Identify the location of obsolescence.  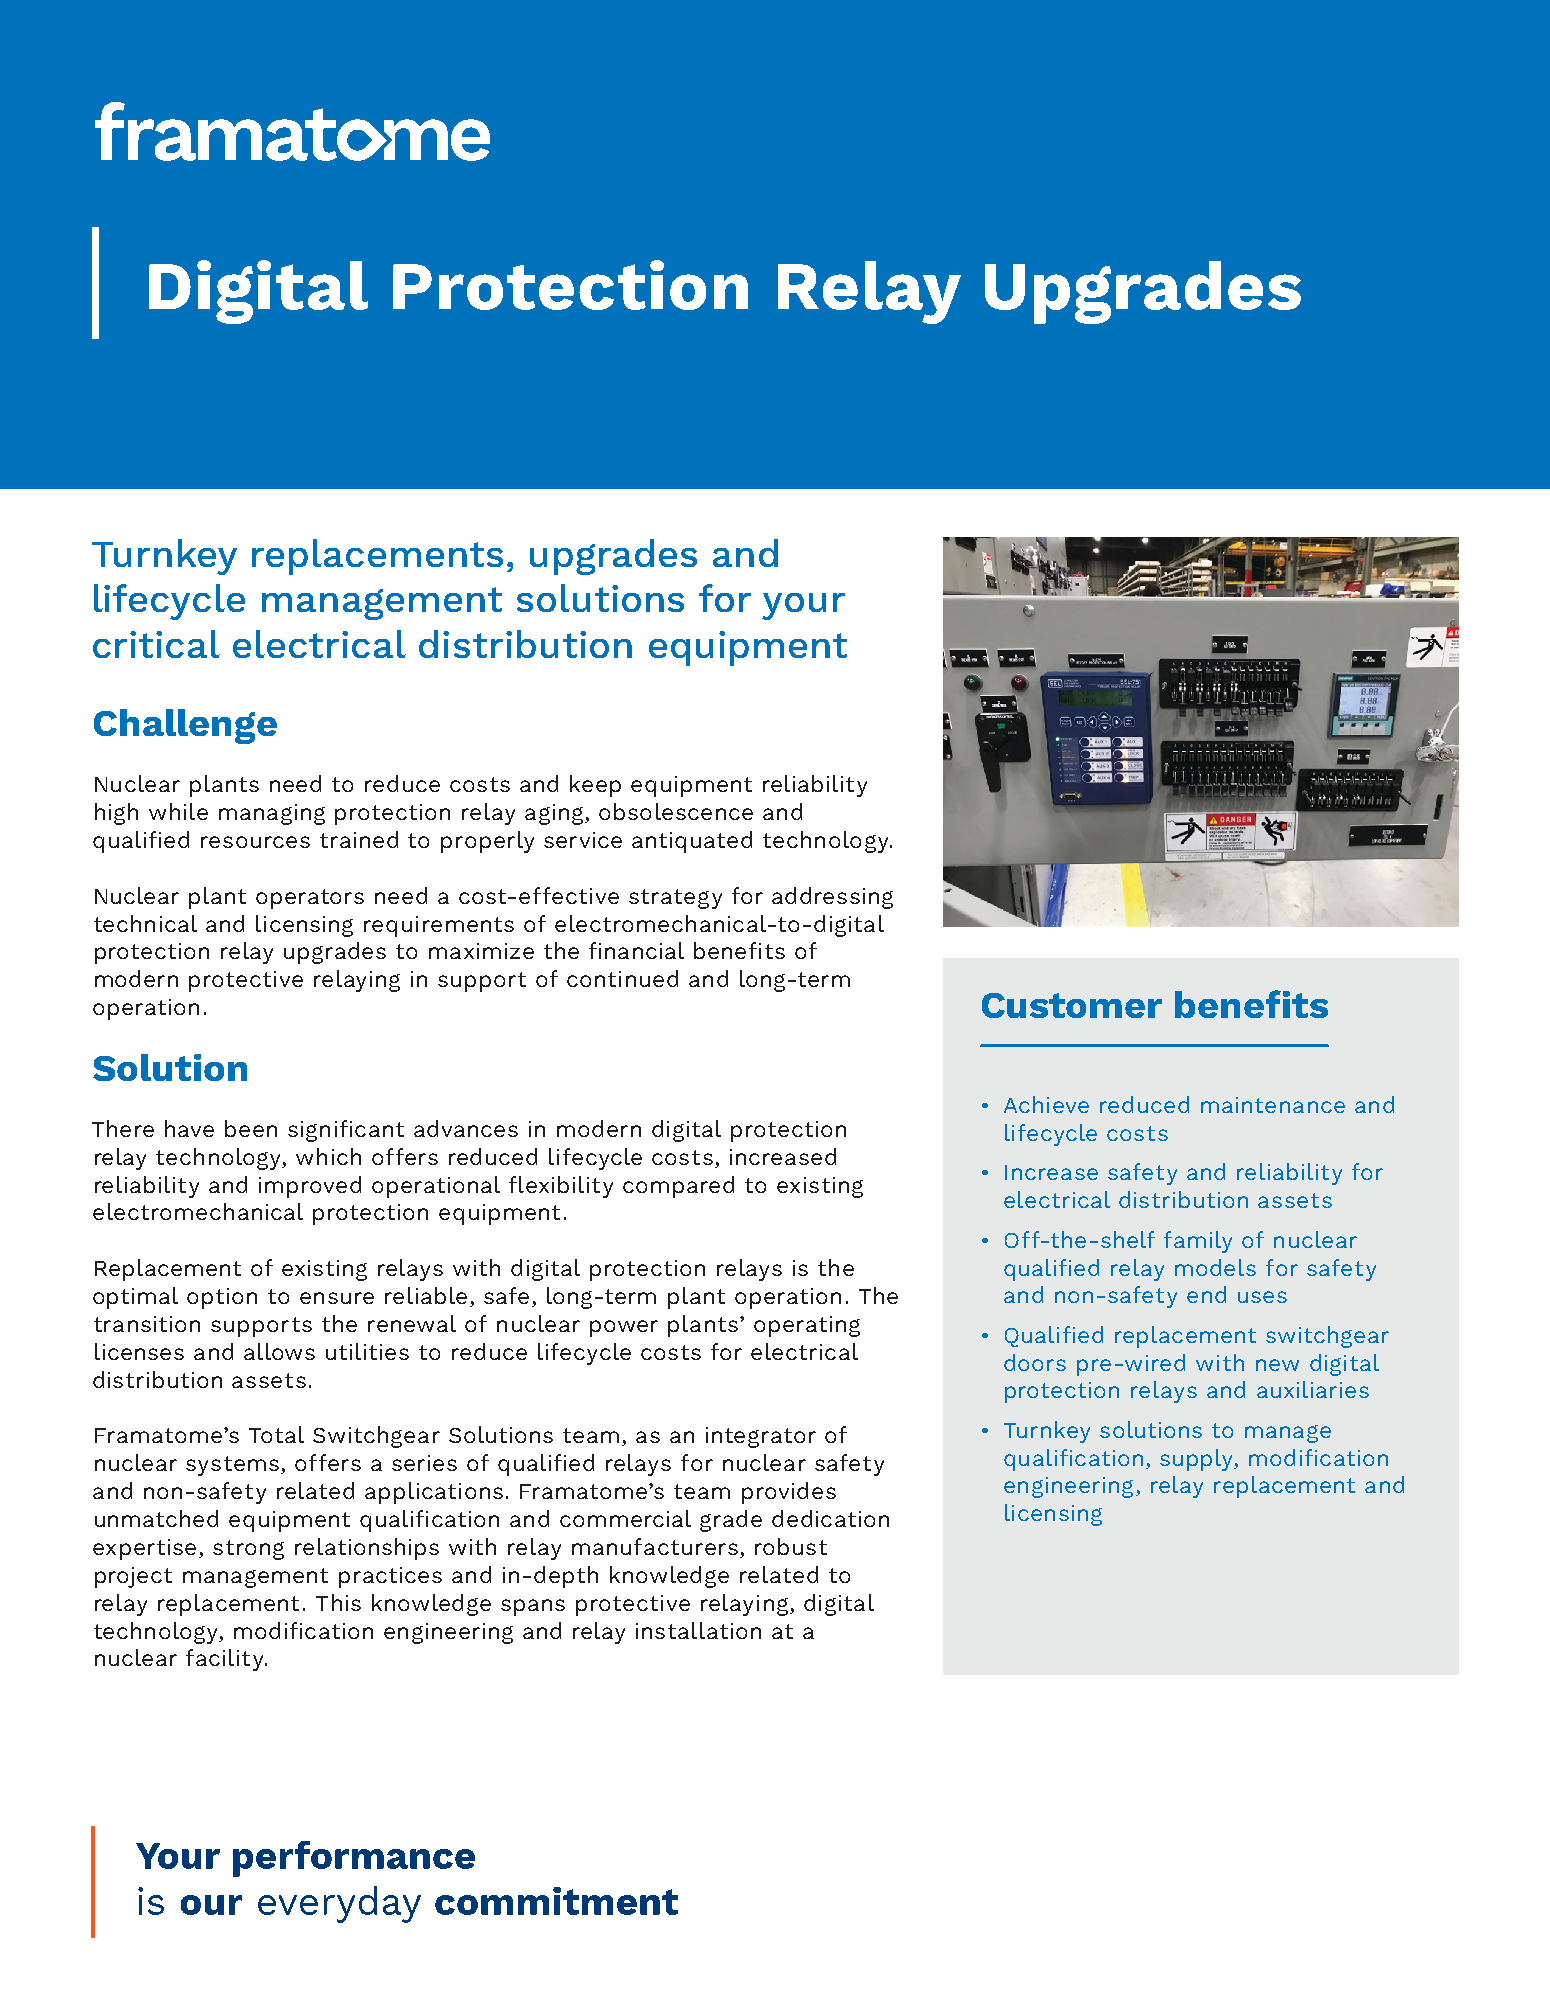
(676, 811).
